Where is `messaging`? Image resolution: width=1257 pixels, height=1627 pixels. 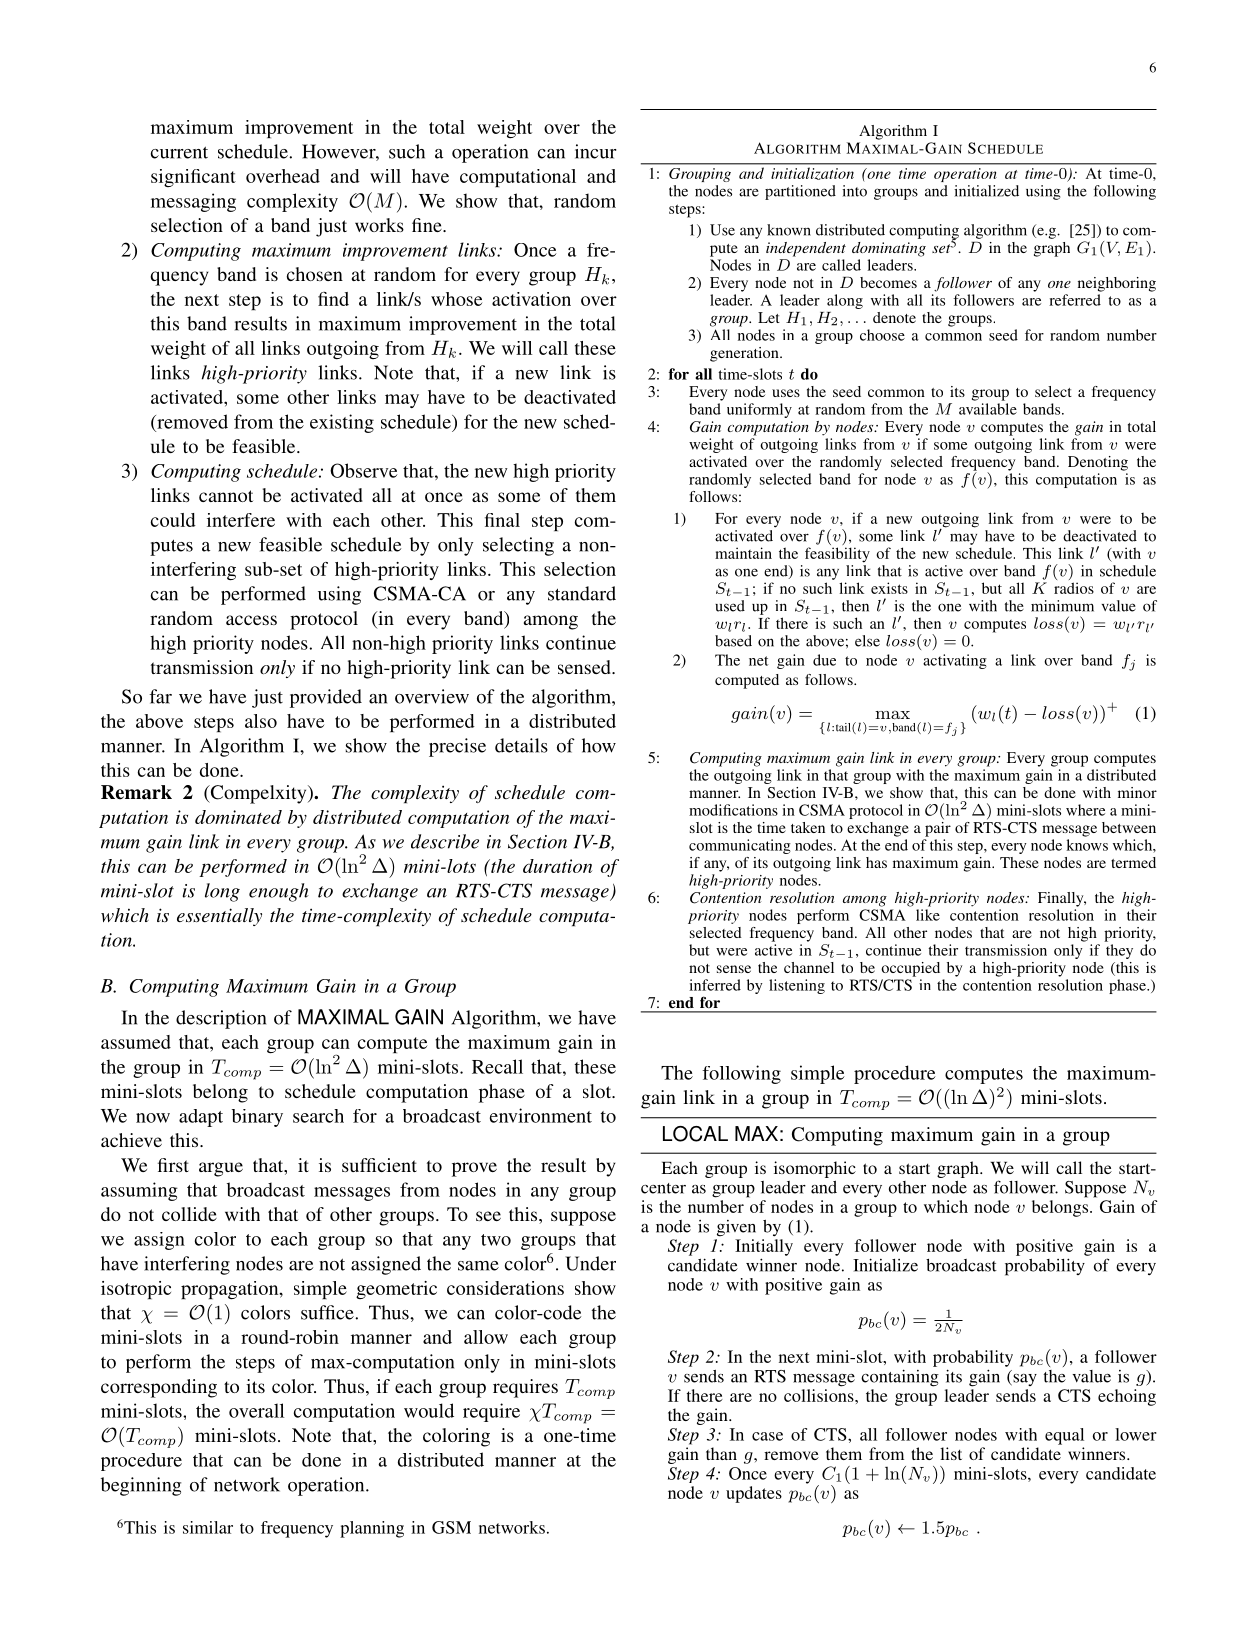 messaging is located at coordinates (193, 202).
